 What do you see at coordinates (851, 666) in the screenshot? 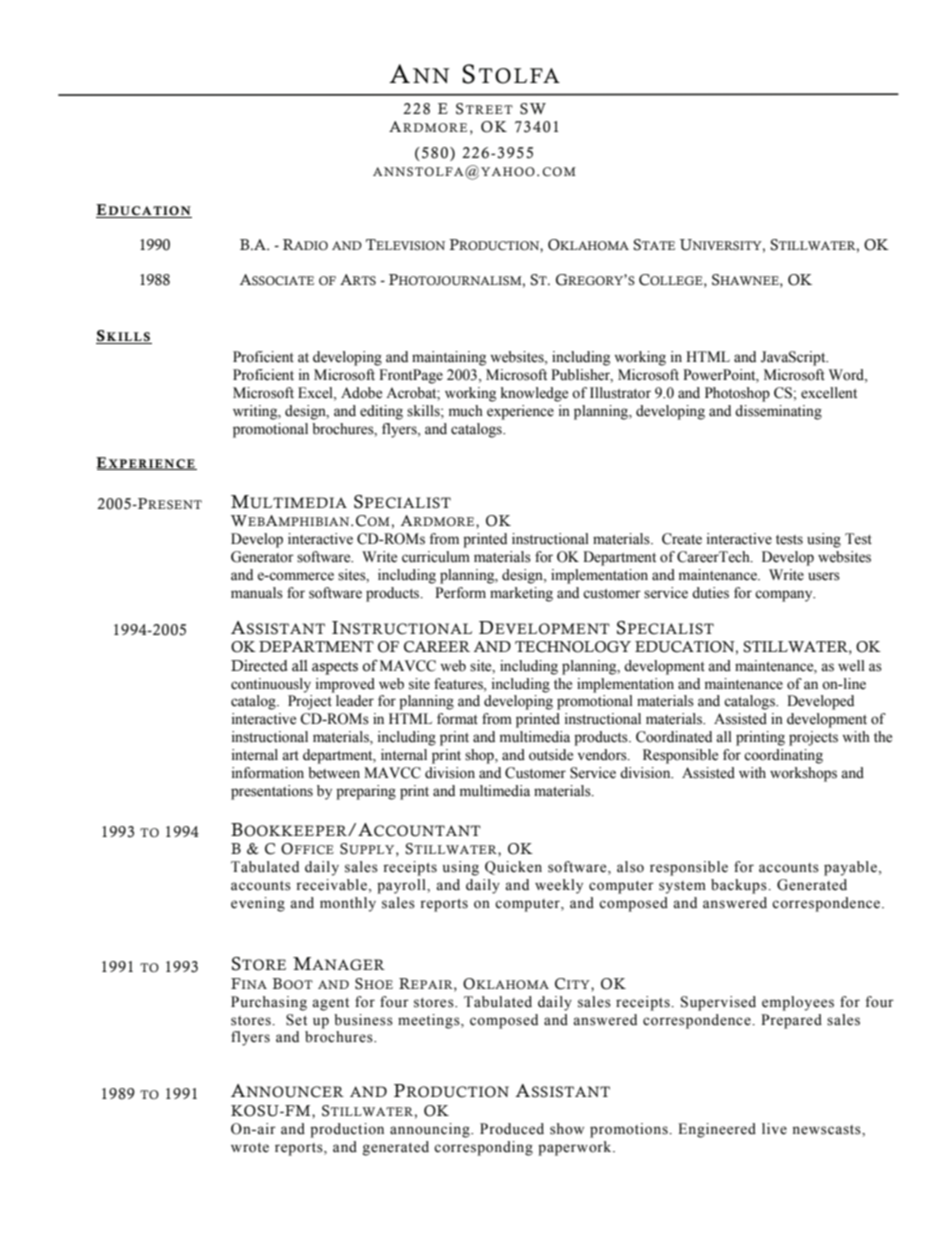
I see `well` at bounding box center [851, 666].
